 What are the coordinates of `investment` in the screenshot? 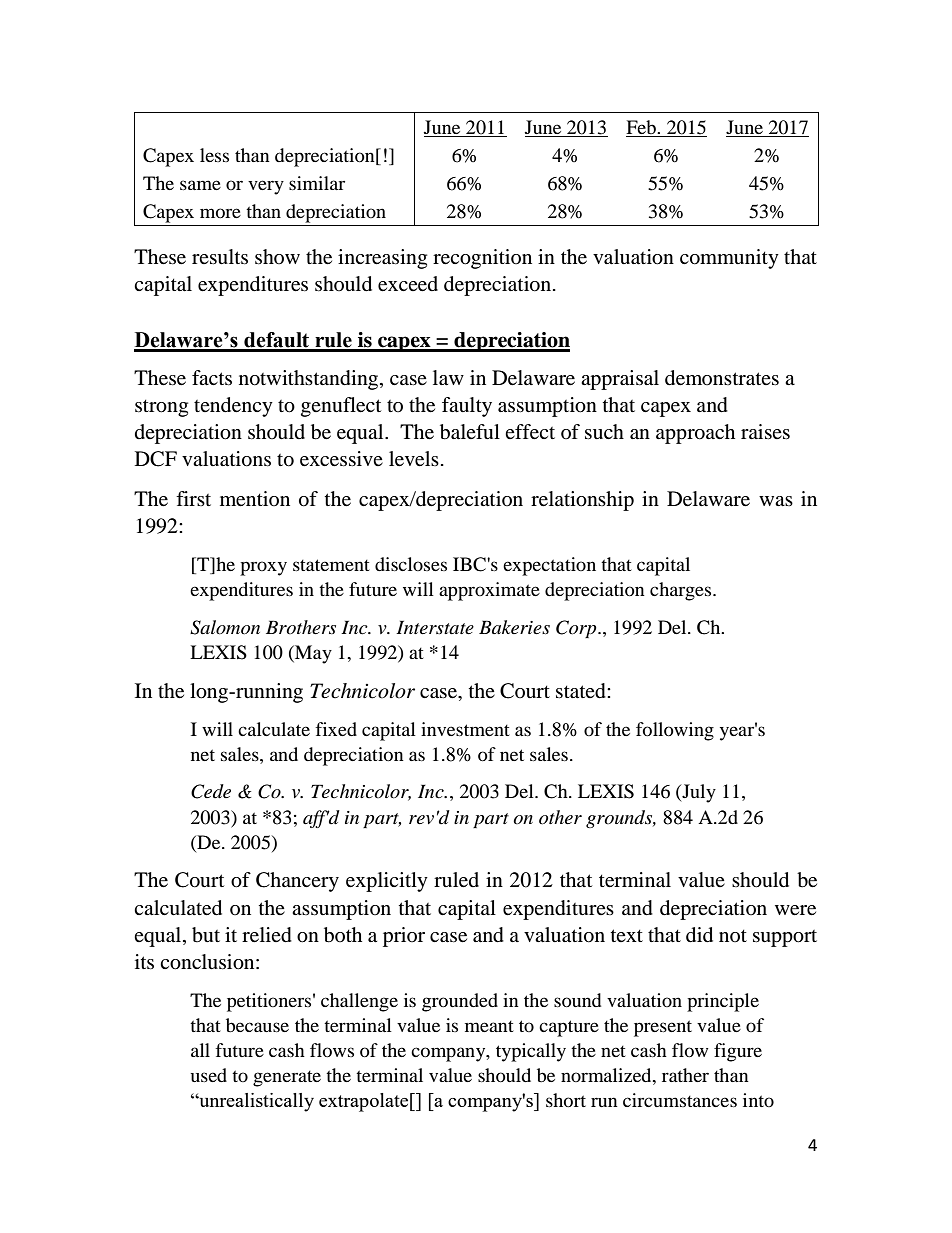 It's located at (465, 729).
